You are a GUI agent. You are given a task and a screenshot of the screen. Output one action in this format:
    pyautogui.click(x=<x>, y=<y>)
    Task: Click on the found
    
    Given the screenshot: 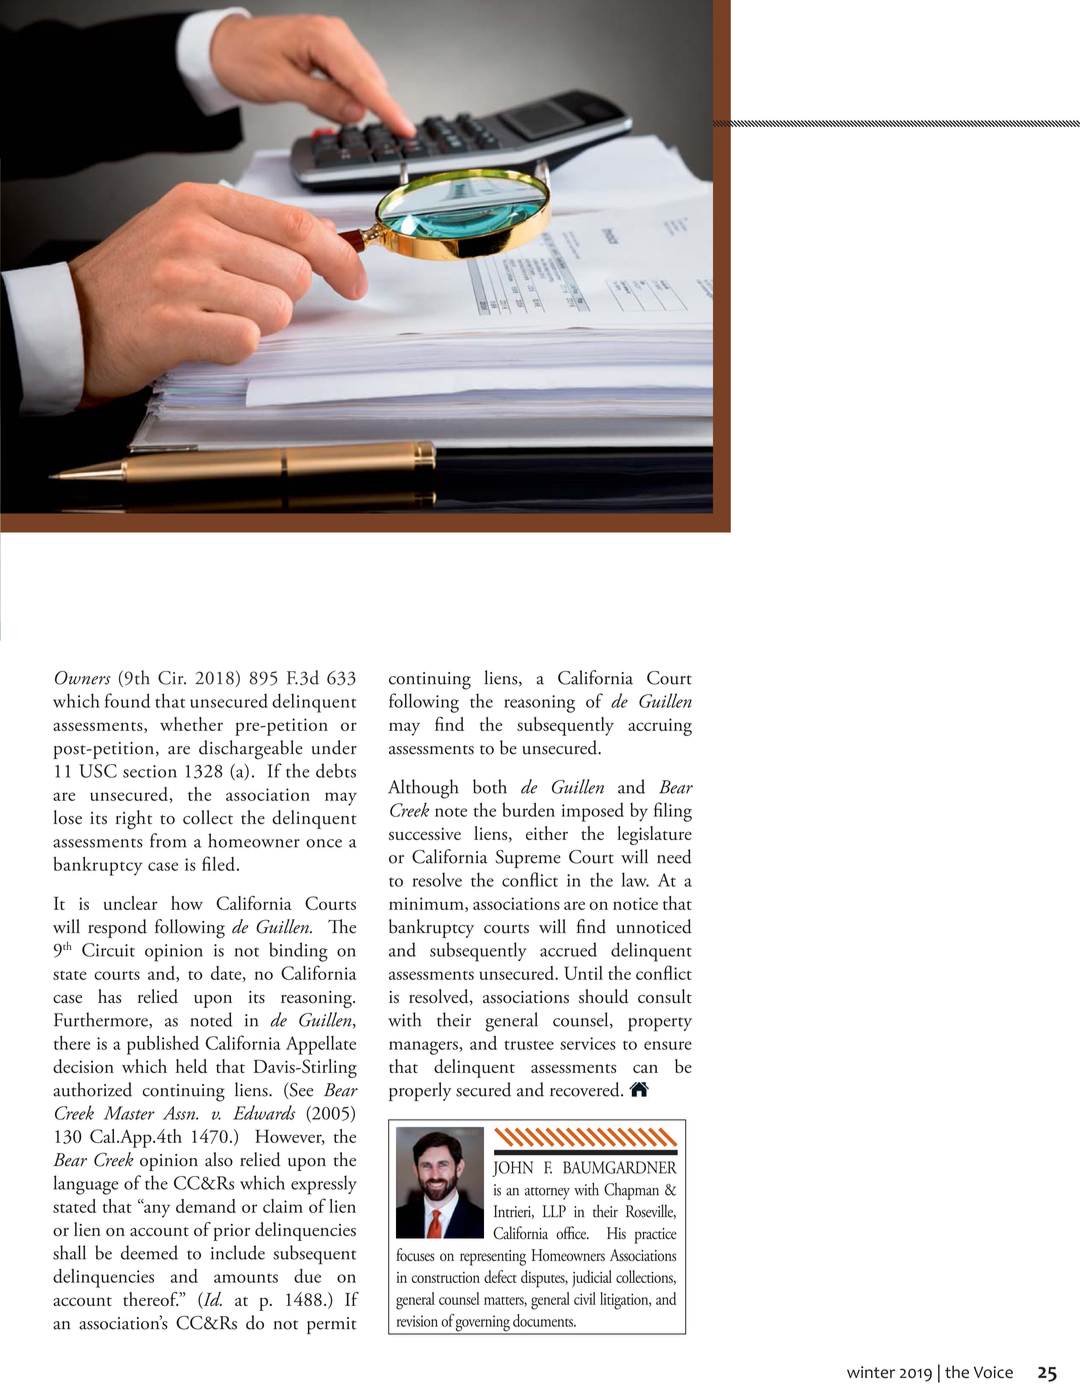 What is the action you would take?
    pyautogui.click(x=127, y=700)
